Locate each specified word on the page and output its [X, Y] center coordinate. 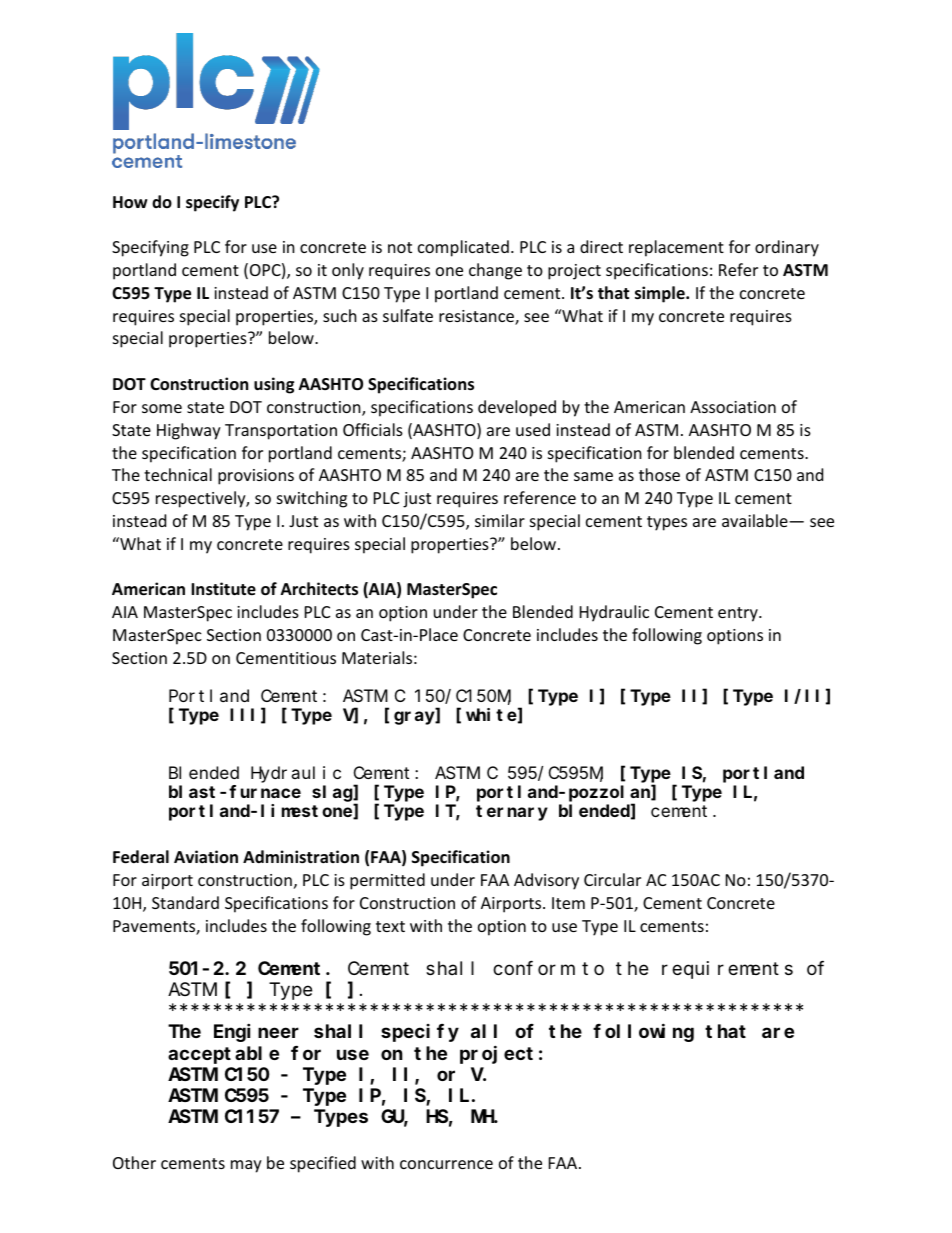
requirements [727, 970]
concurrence [446, 1164]
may [246, 1166]
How [130, 202]
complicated [463, 248]
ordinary [787, 248]
